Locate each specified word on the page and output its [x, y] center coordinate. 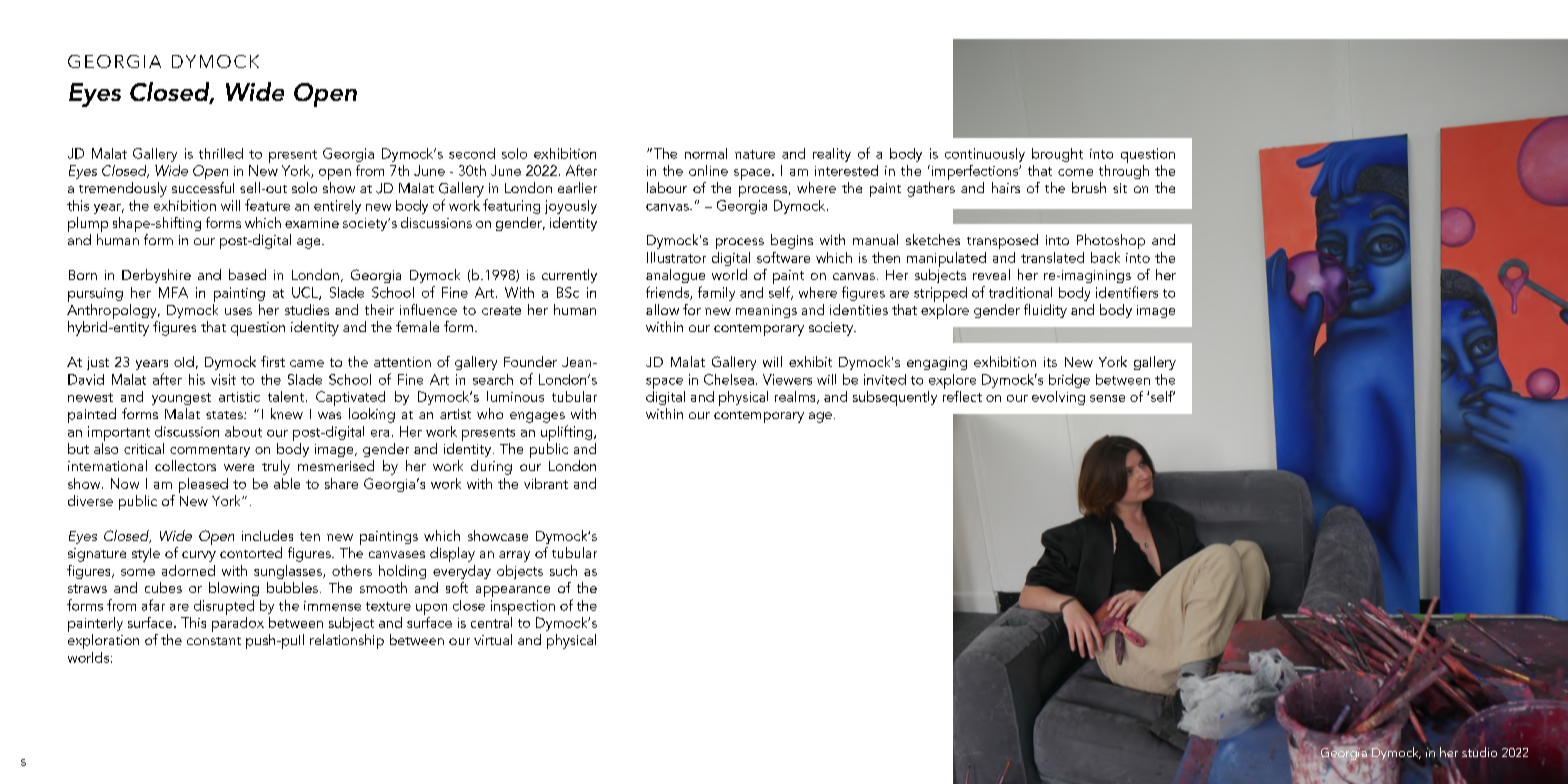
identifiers [1127, 292]
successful [203, 187]
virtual [493, 639]
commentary [210, 451]
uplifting [568, 433]
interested [846, 170]
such [563, 570]
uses [238, 311]
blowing [234, 589]
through [1124, 170]
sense [1107, 398]
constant [214, 641]
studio [1479, 752]
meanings [766, 311]
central [491, 621]
